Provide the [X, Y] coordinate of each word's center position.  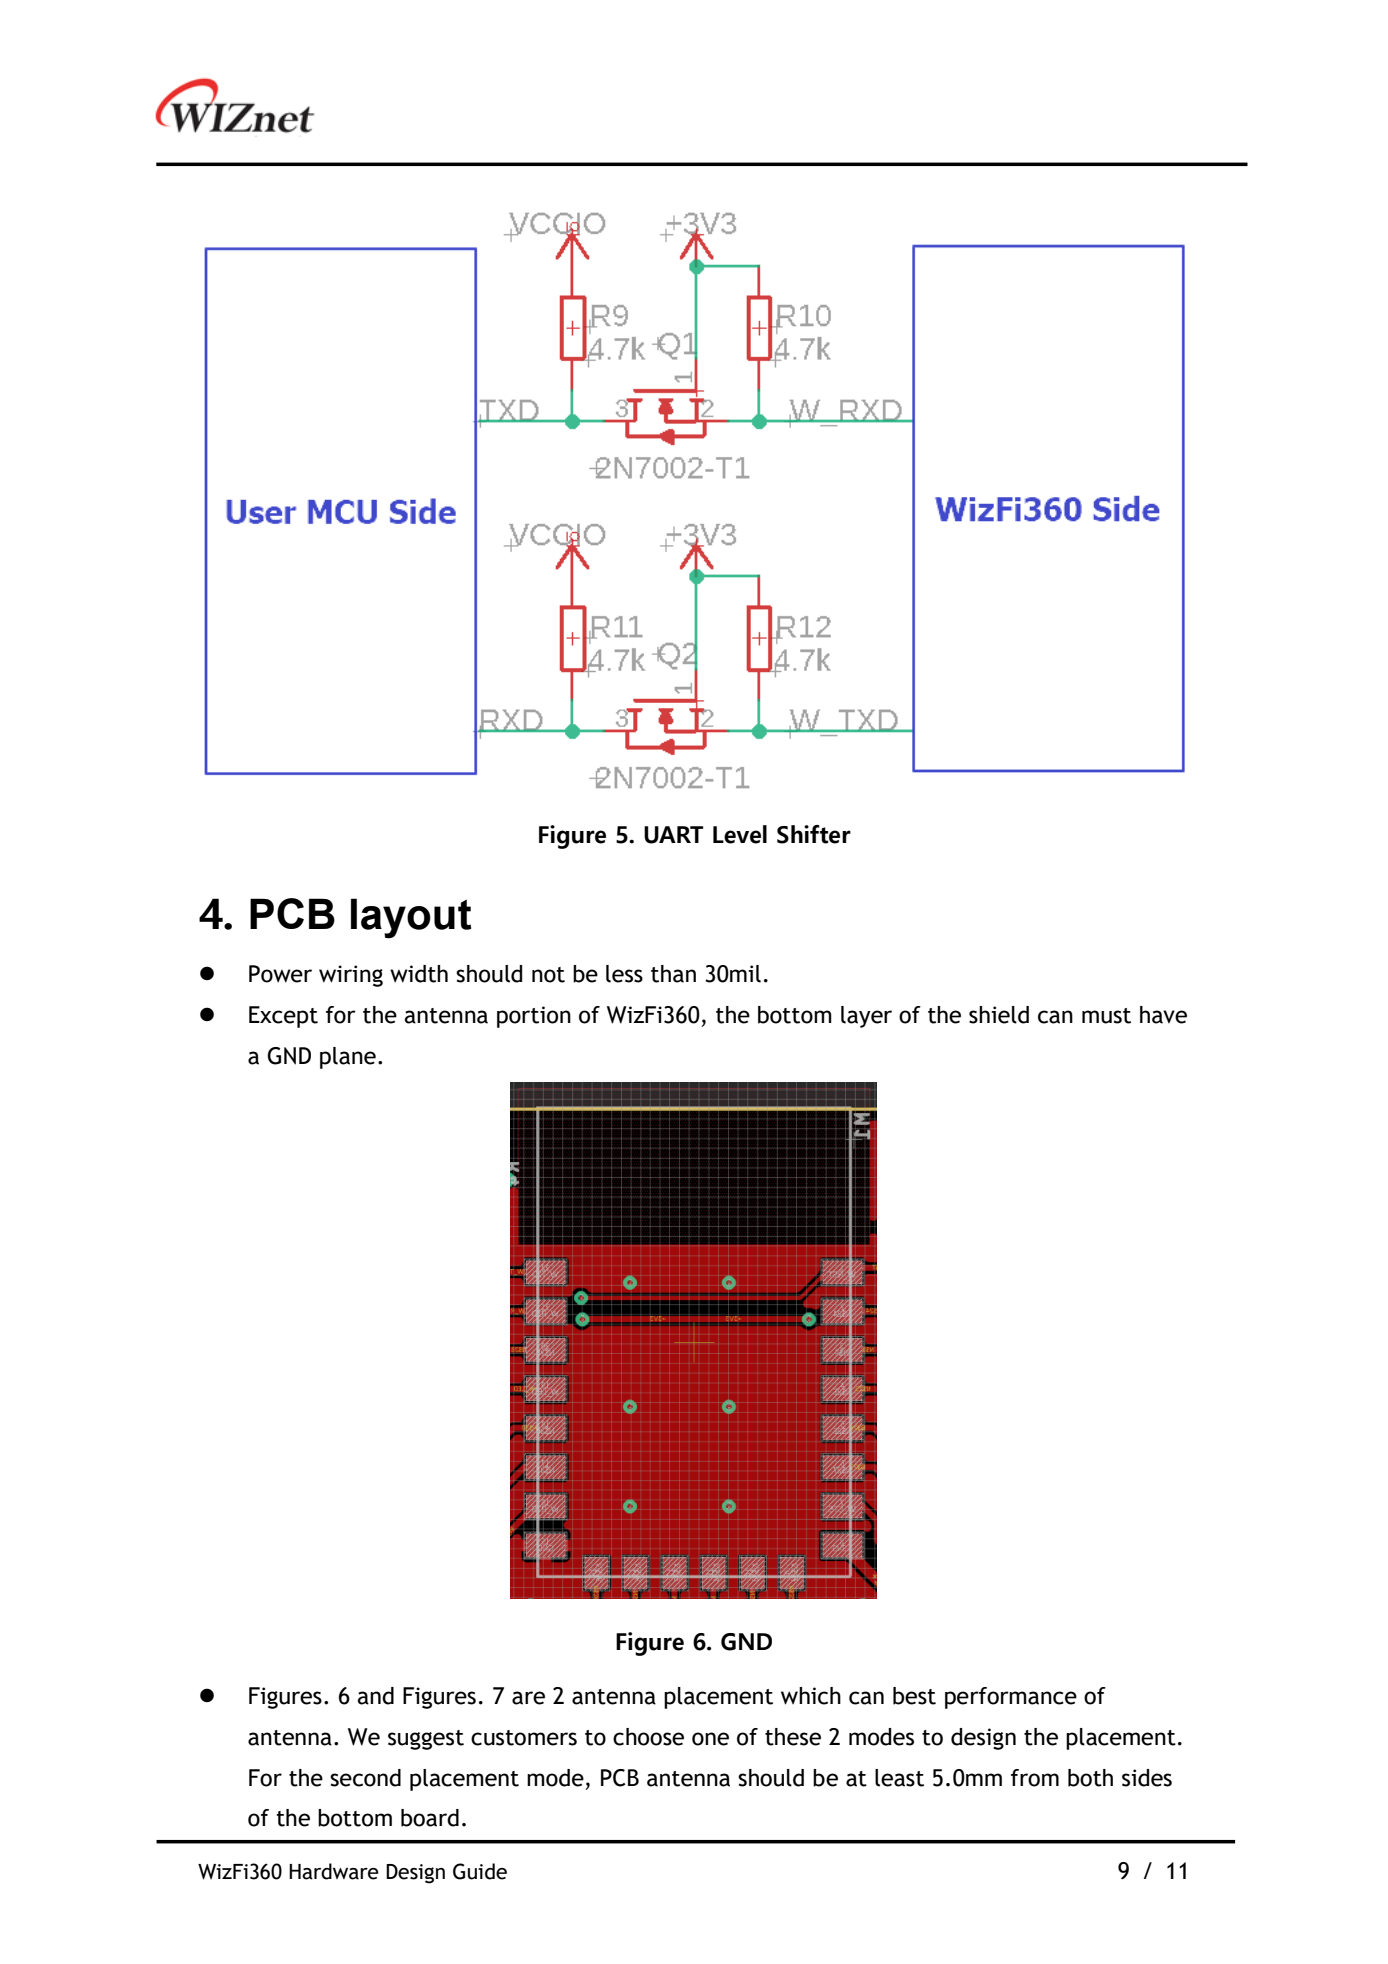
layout [411, 918]
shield [999, 1015]
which [811, 1696]
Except [283, 1017]
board [430, 1818]
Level [740, 834]
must [1106, 1016]
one [710, 1739]
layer [866, 1017]
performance [1011, 1698]
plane [348, 1058]
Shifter [814, 834]
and [375, 1696]
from [1035, 1778]
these [793, 1737]
